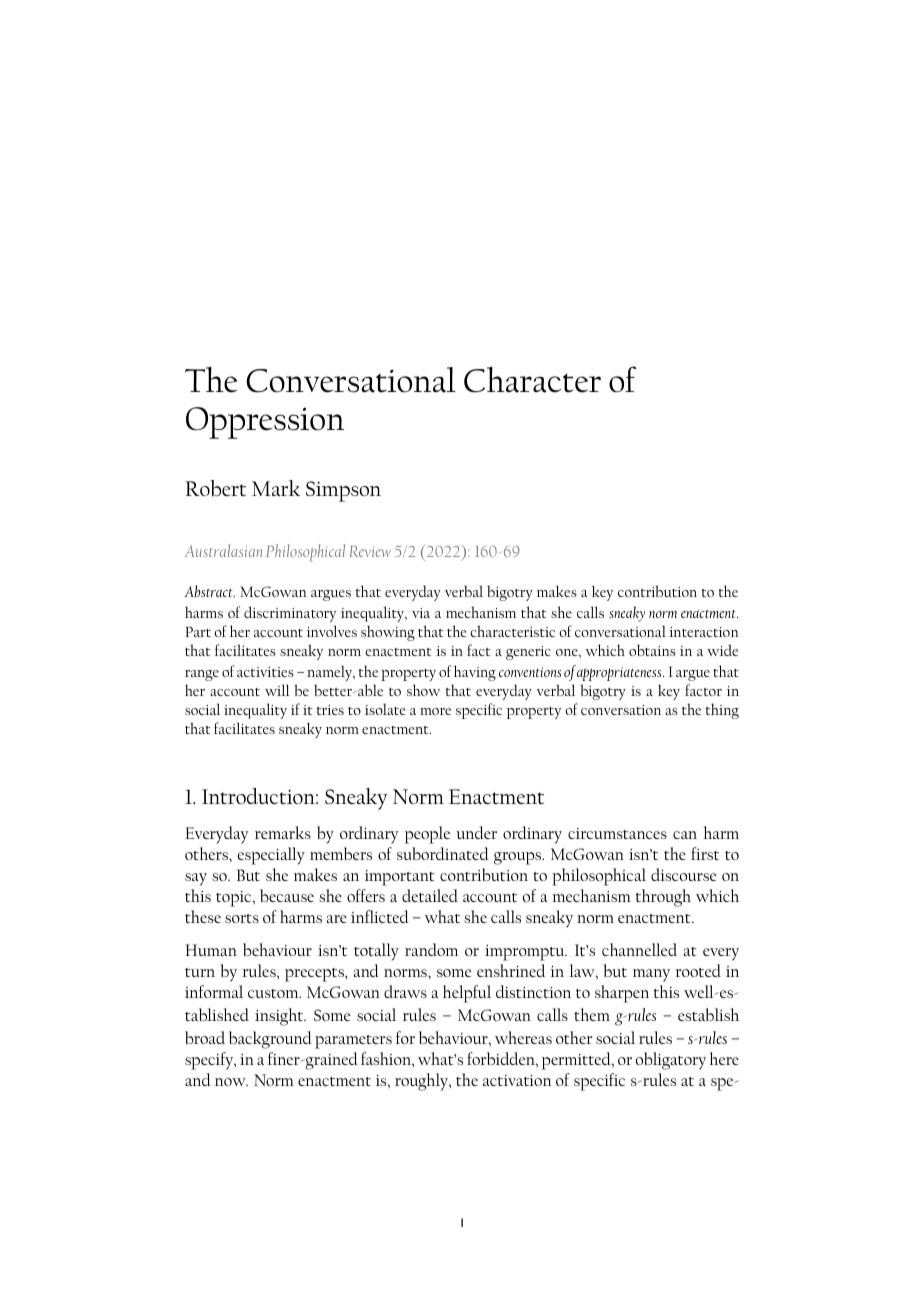  What do you see at coordinates (704, 632) in the document?
I see `interaction` at bounding box center [704, 632].
